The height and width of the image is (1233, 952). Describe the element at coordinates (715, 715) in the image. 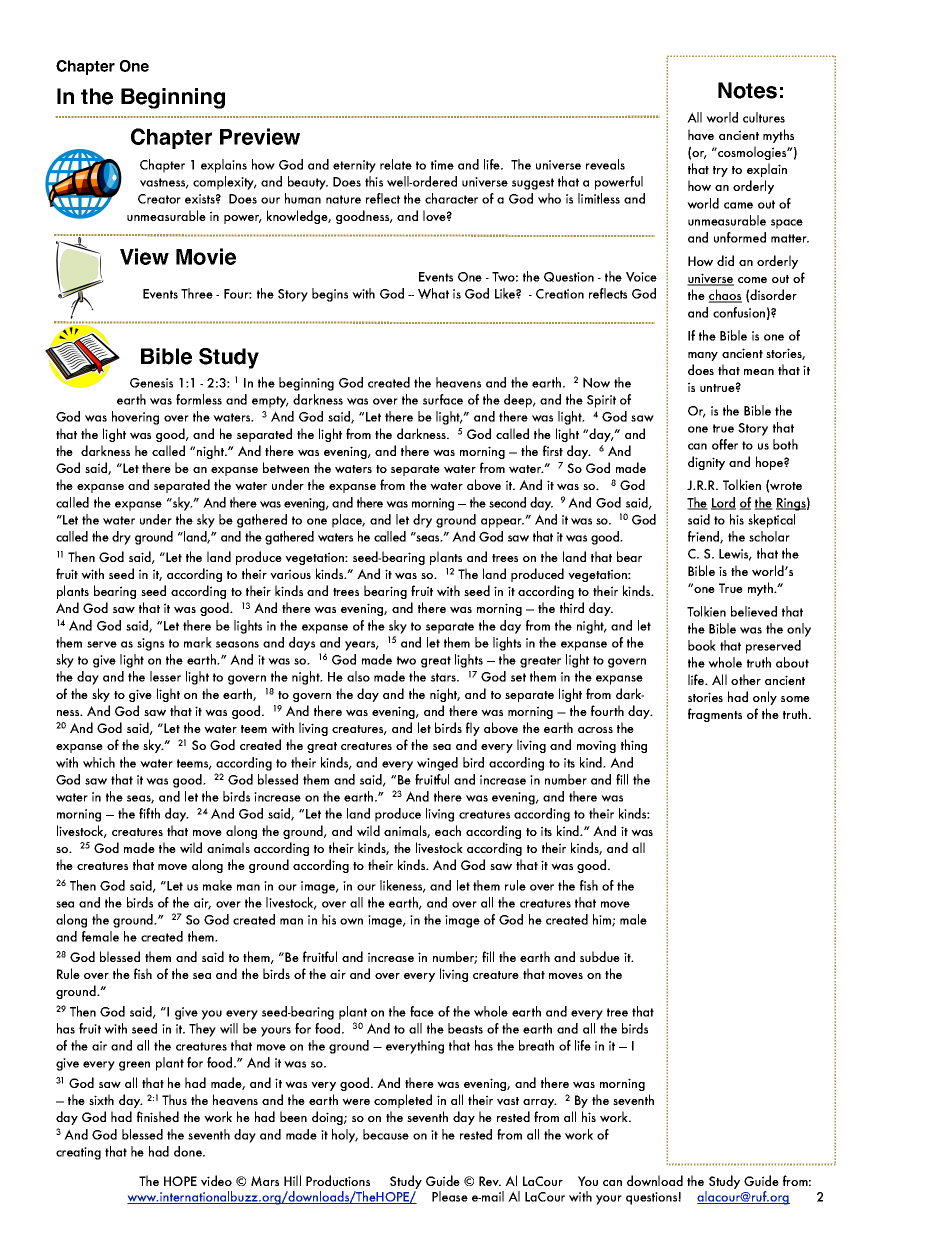

I see `fragments` at that location.
